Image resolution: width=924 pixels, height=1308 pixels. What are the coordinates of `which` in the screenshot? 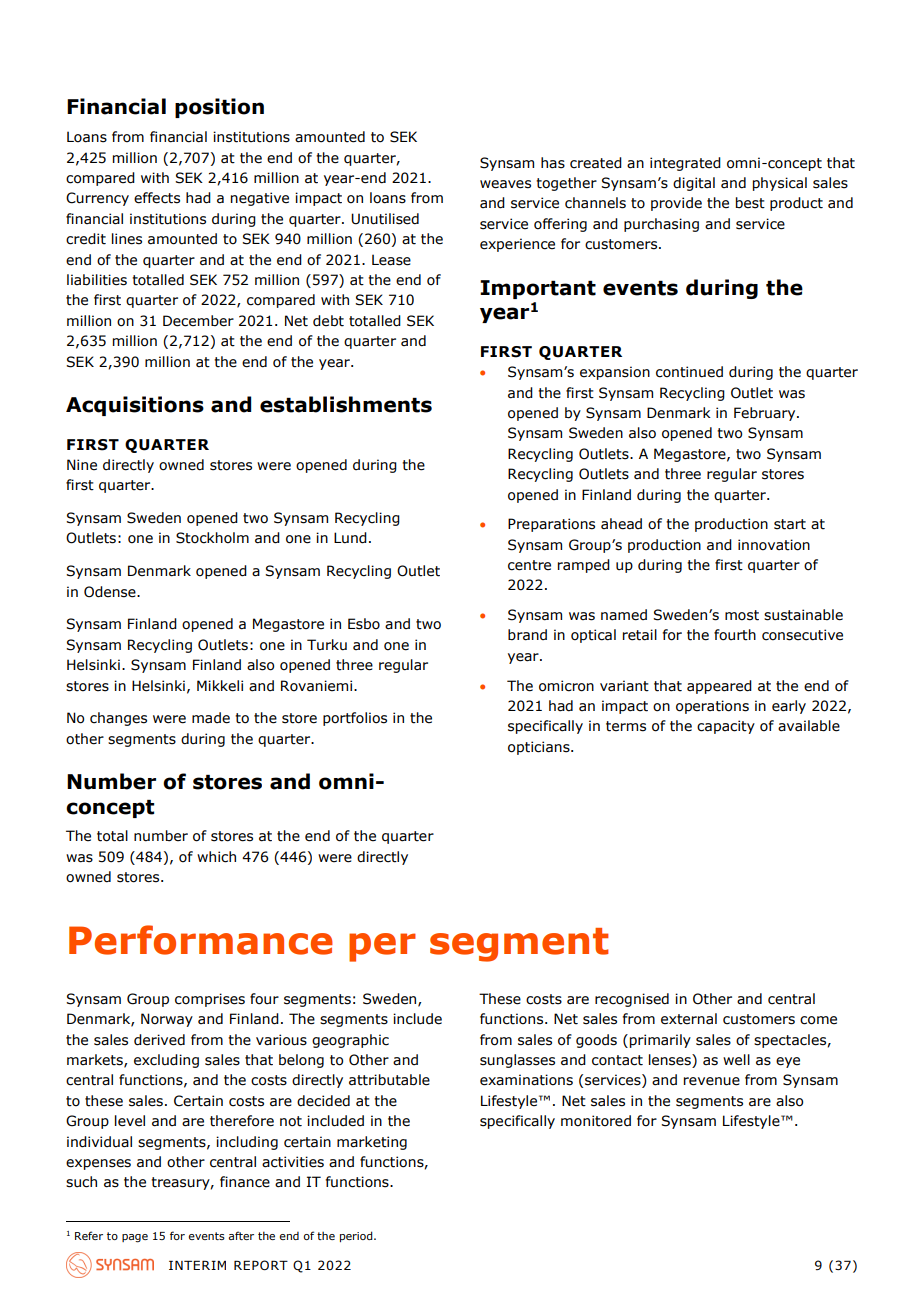 It's located at (216, 857).
